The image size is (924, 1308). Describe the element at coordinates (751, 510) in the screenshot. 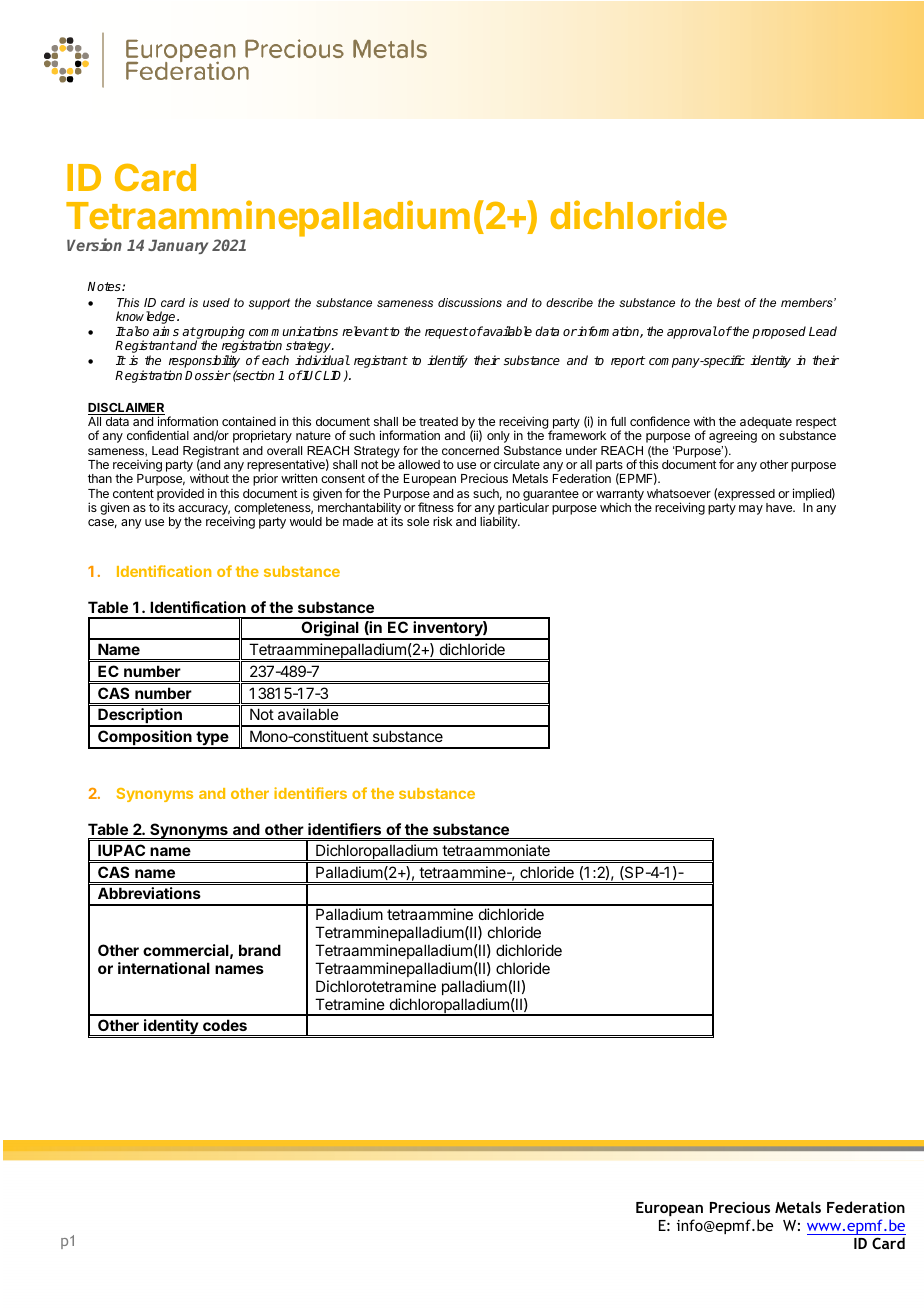

I see `may` at that location.
